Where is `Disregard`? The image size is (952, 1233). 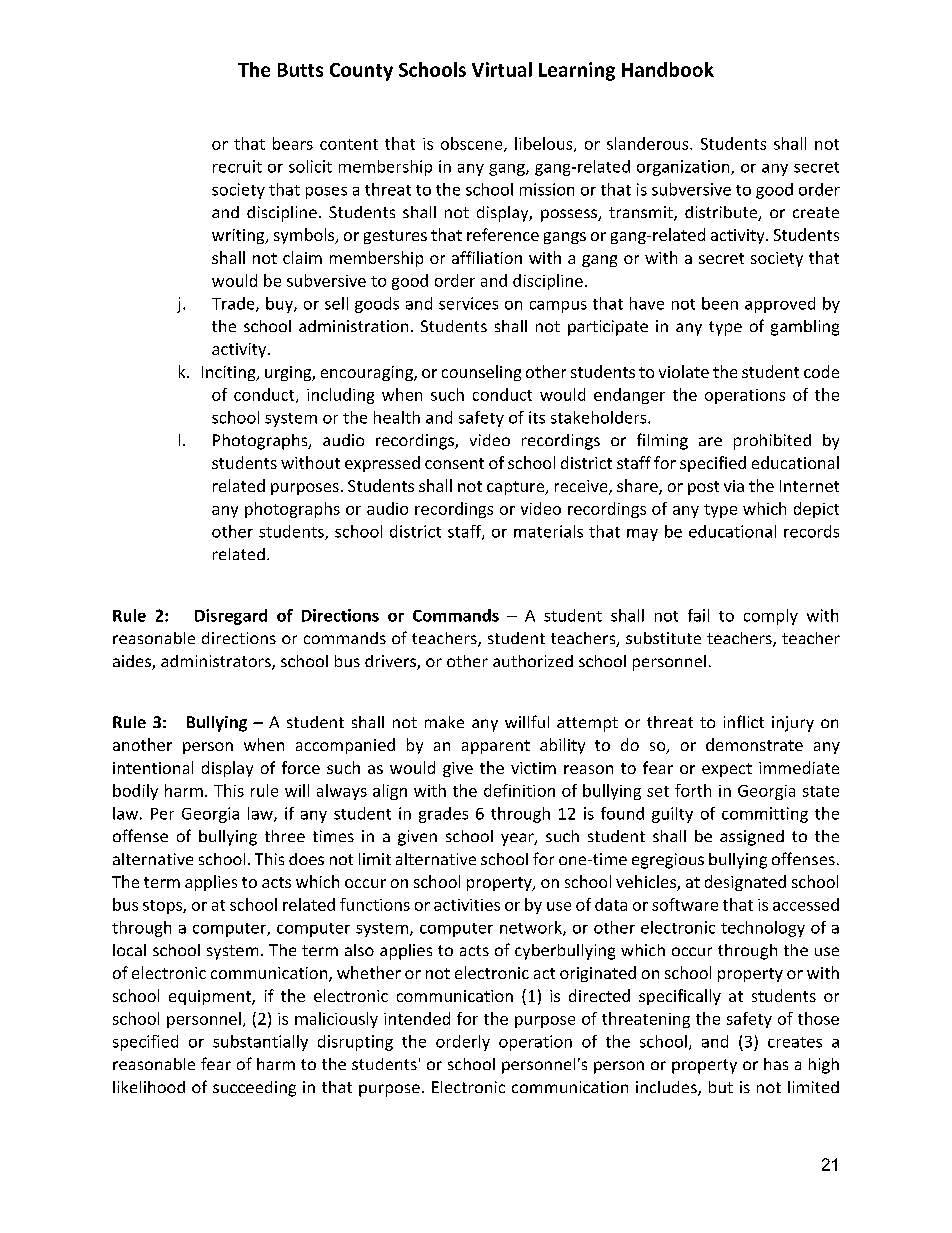 Disregard is located at coordinates (231, 617).
